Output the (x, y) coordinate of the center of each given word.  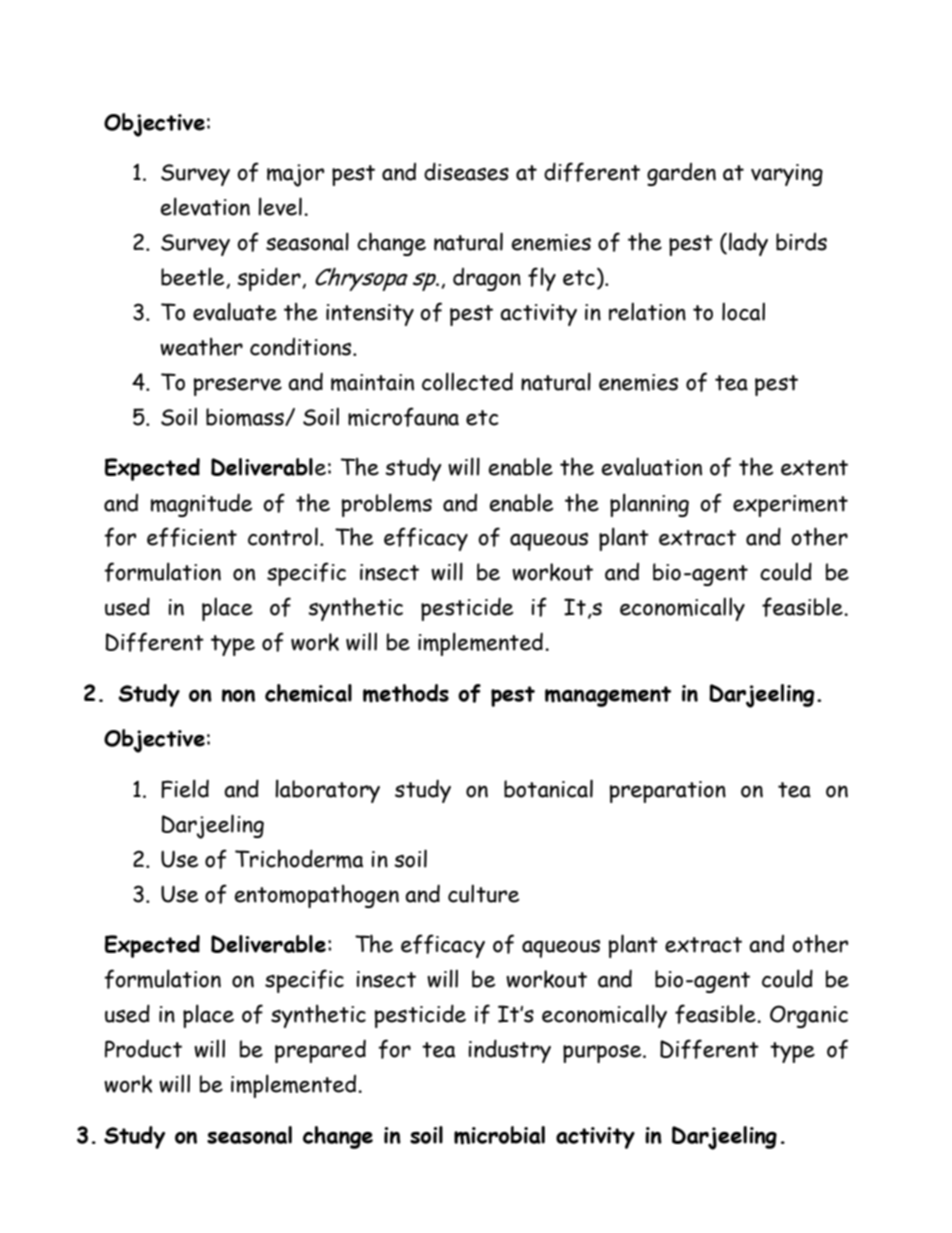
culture (484, 894)
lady (748, 244)
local (743, 312)
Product (143, 1048)
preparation (668, 792)
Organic (809, 1016)
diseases (466, 171)
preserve (238, 387)
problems (387, 505)
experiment (790, 506)
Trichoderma (299, 858)
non (238, 695)
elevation (205, 206)
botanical (548, 788)
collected (467, 381)
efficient (192, 537)
